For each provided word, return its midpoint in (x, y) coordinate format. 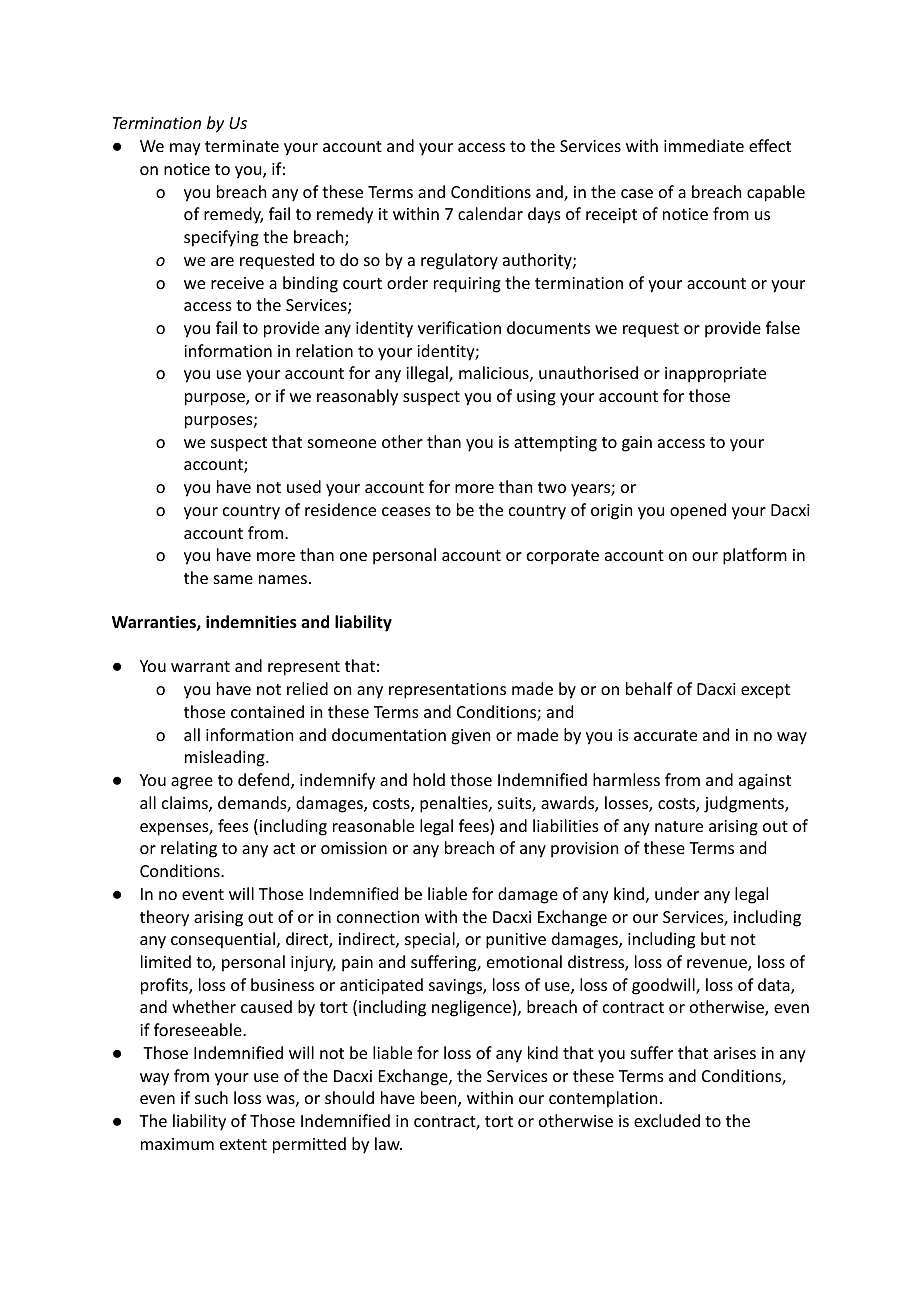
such (211, 1097)
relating (189, 849)
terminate (242, 146)
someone (342, 443)
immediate (704, 145)
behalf (649, 688)
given (470, 737)
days (544, 215)
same (233, 579)
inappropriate (715, 375)
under (677, 893)
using (536, 398)
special (431, 940)
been (440, 1099)
